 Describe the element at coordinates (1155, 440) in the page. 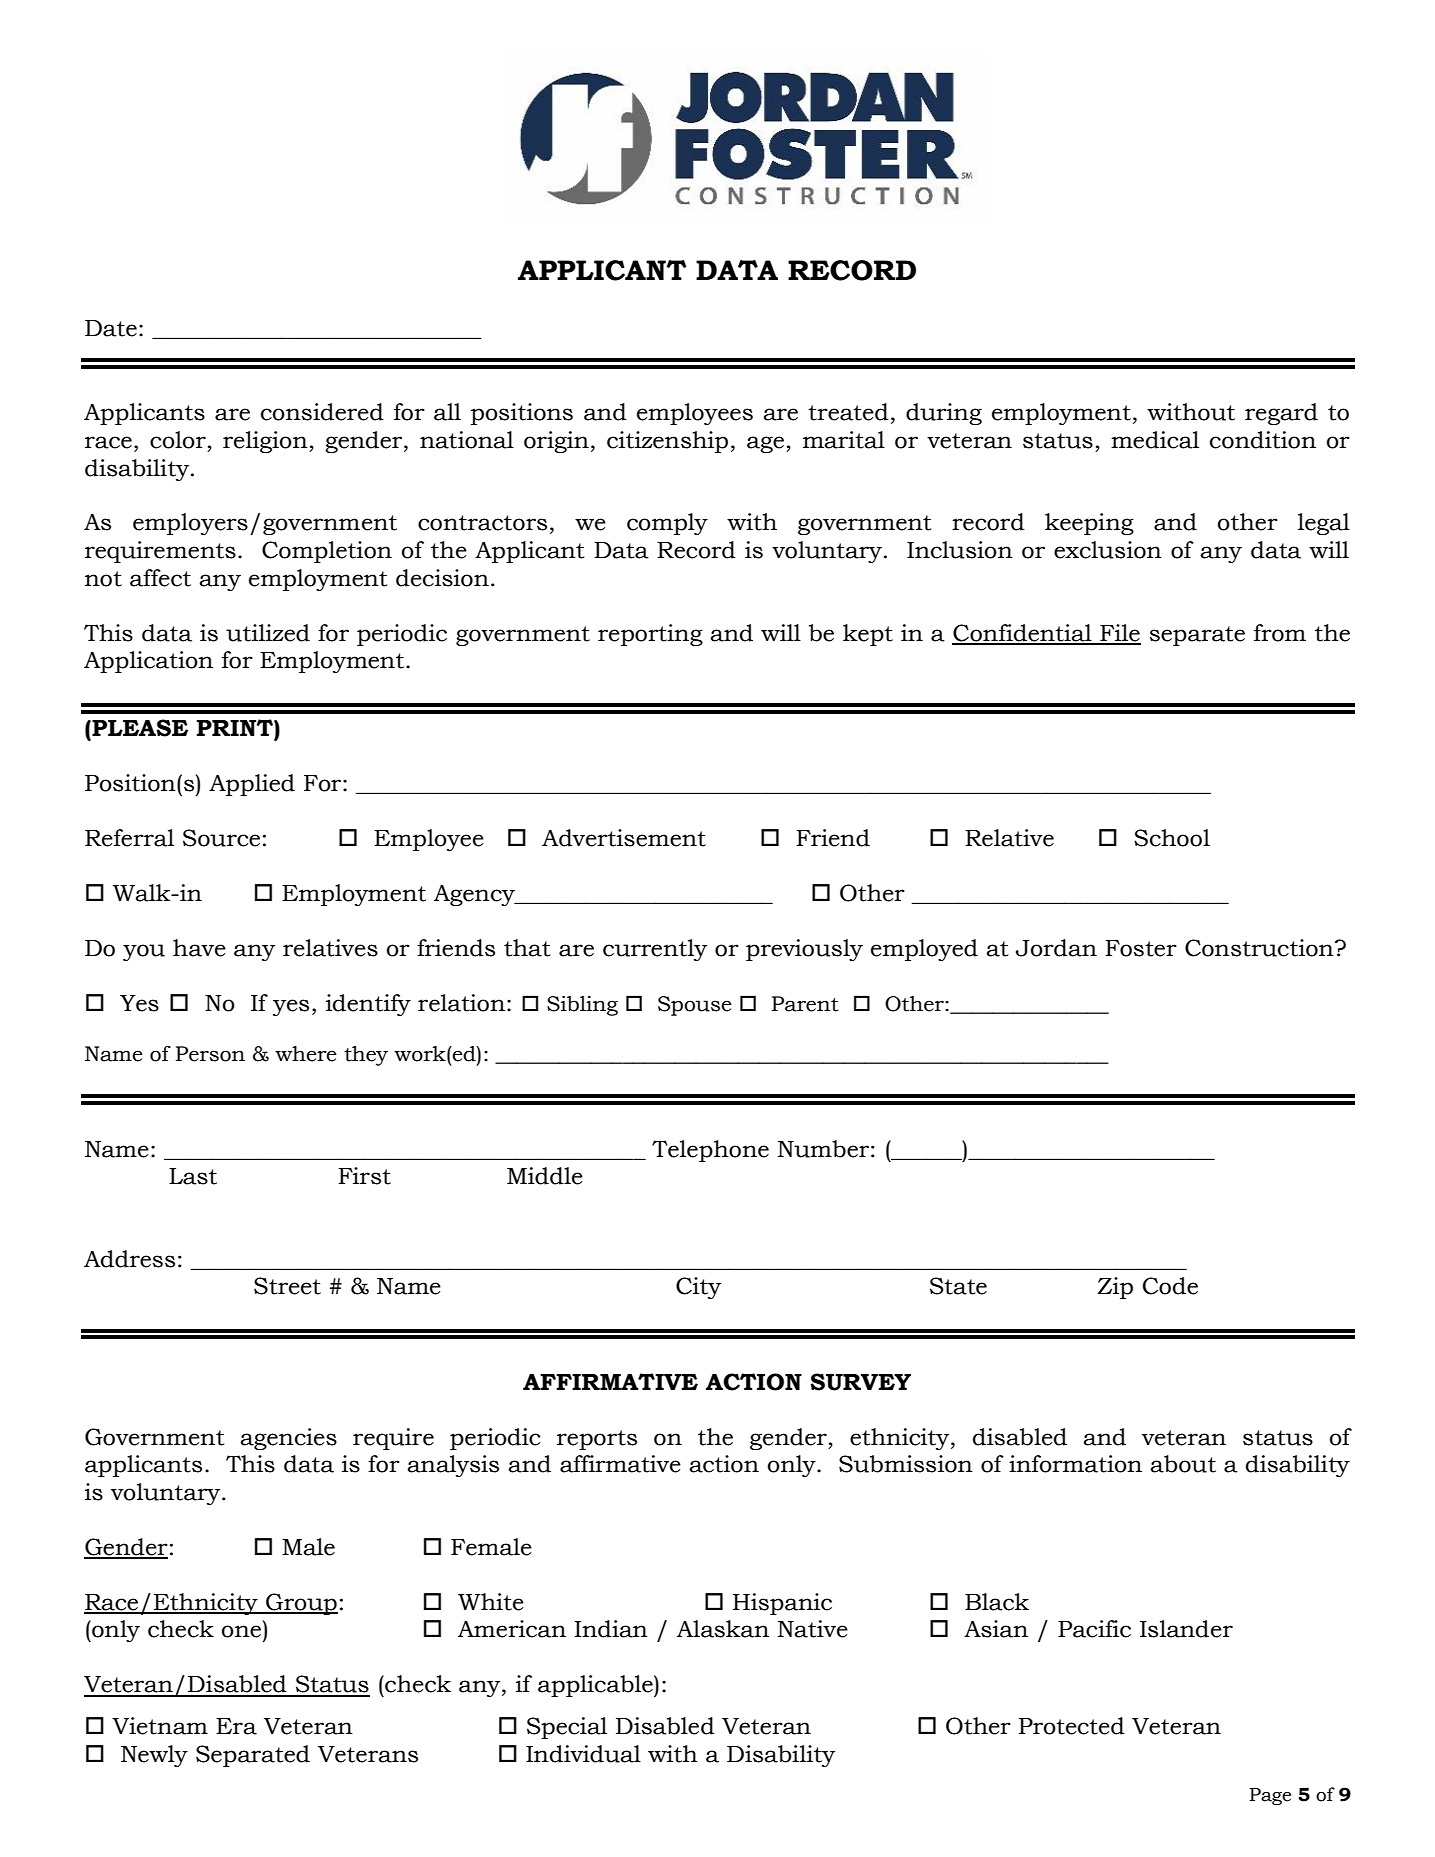

I see `medical` at that location.
